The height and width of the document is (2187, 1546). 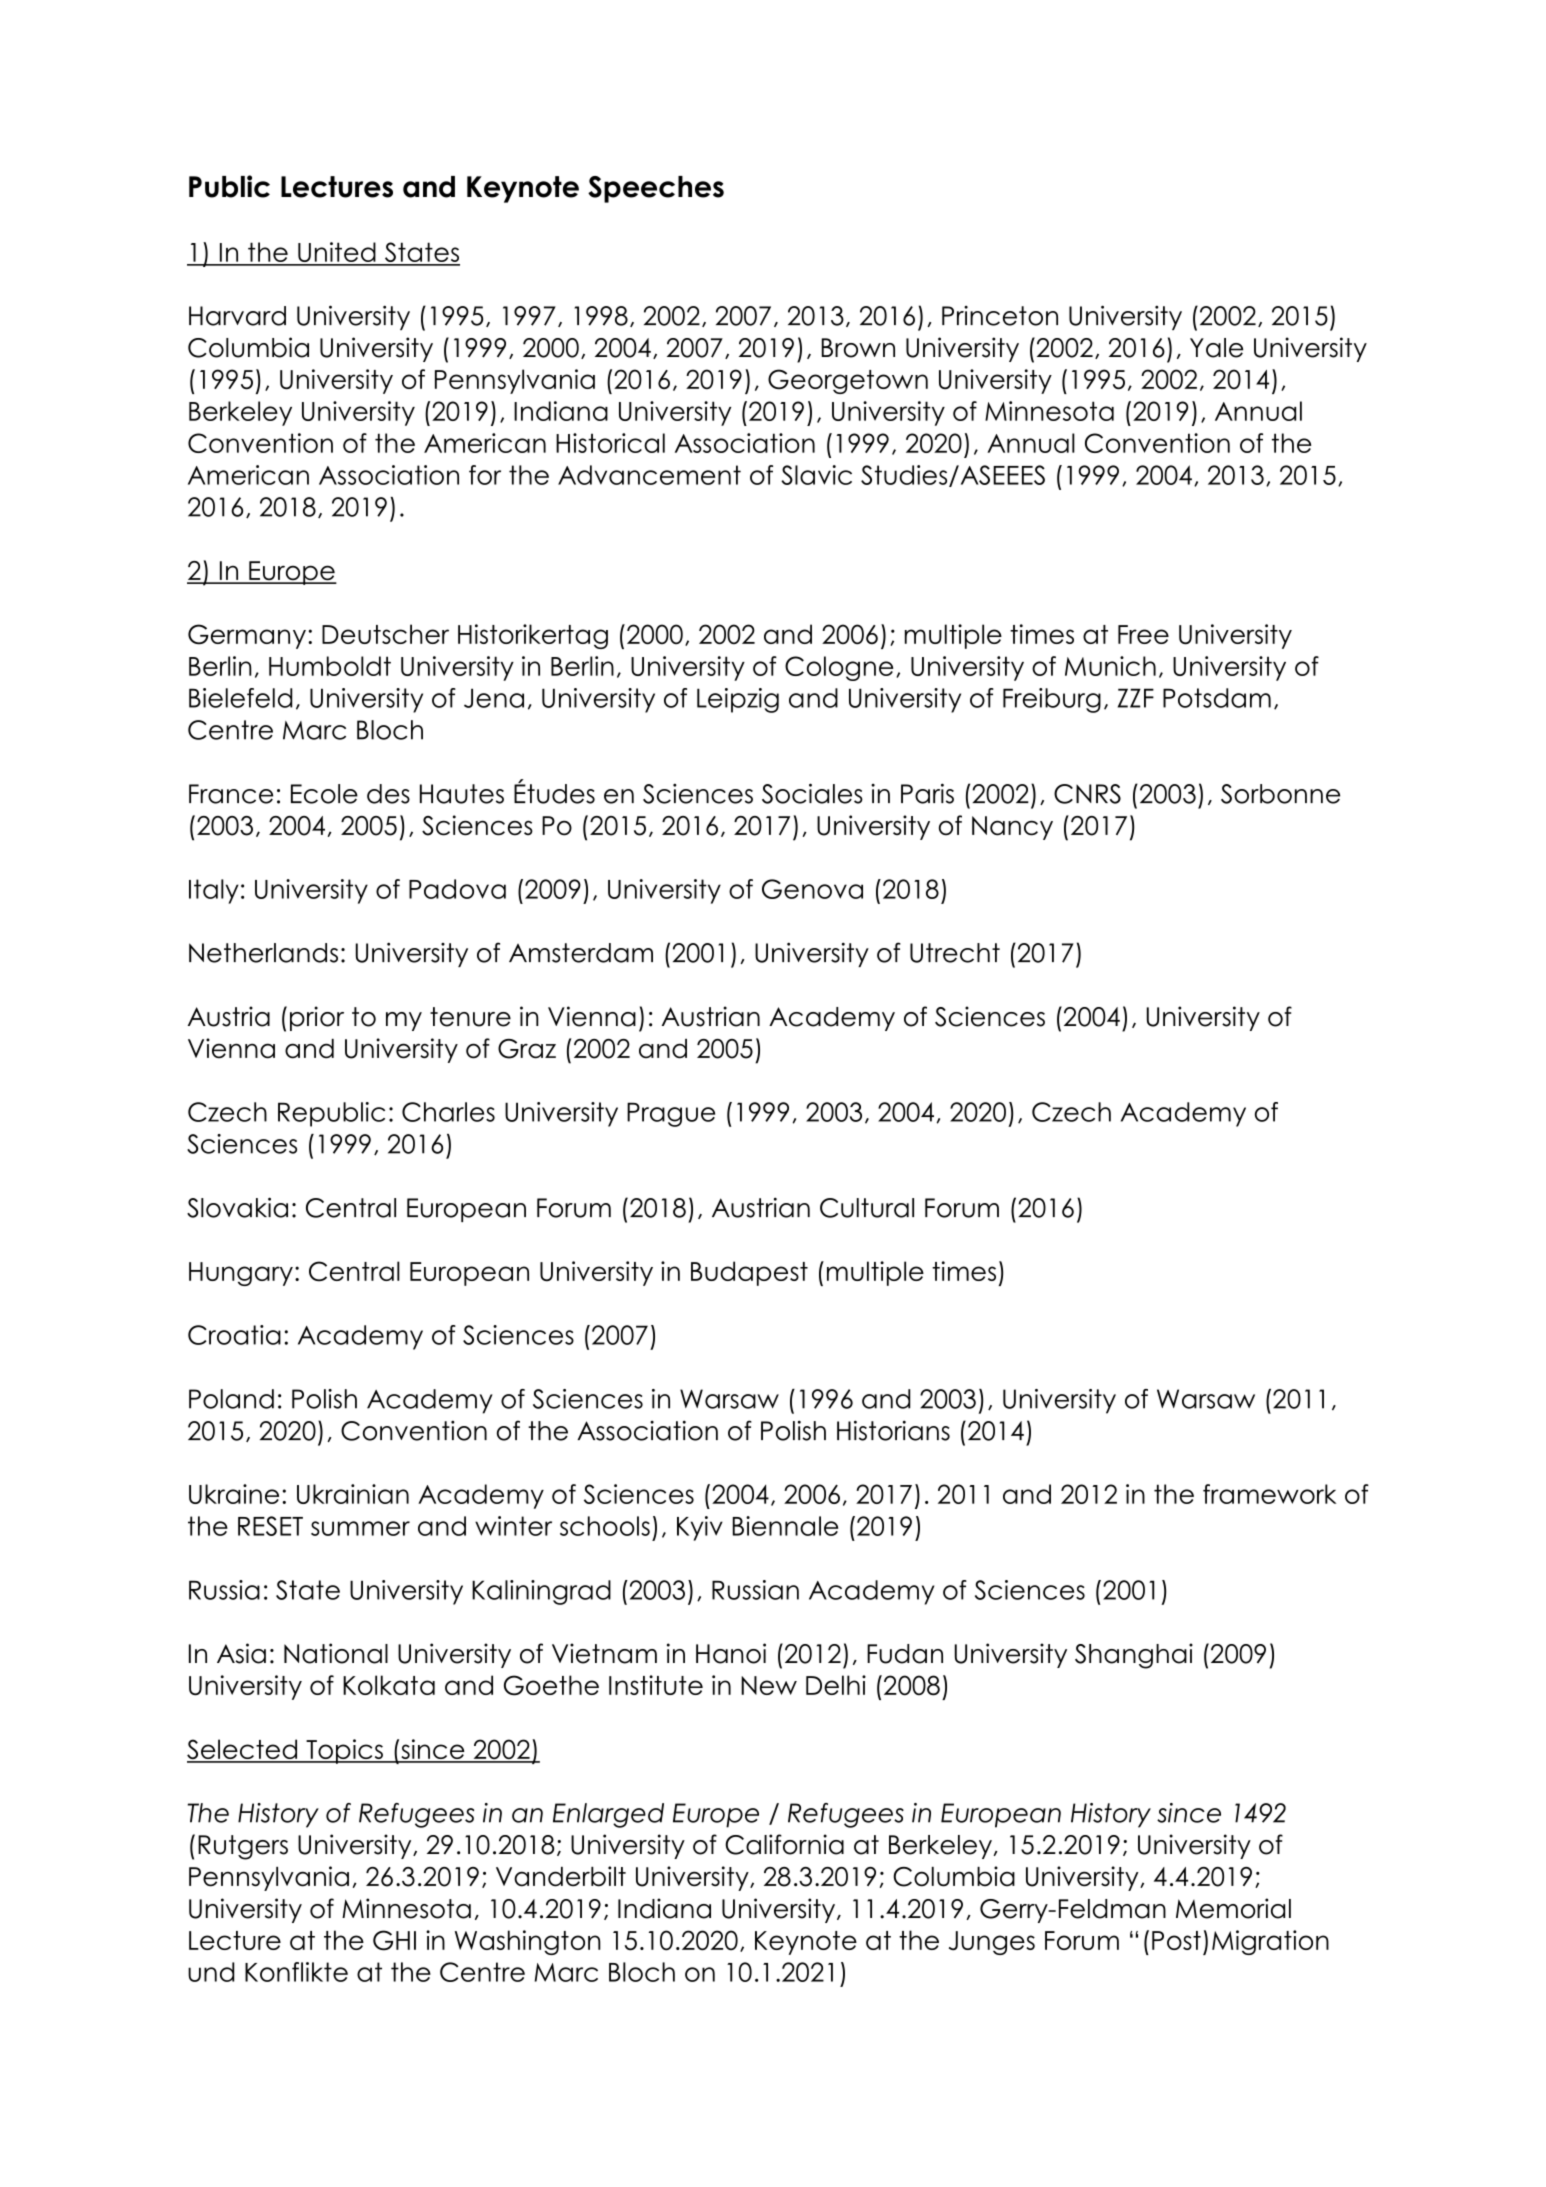 I want to click on GHI, so click(x=394, y=1940).
